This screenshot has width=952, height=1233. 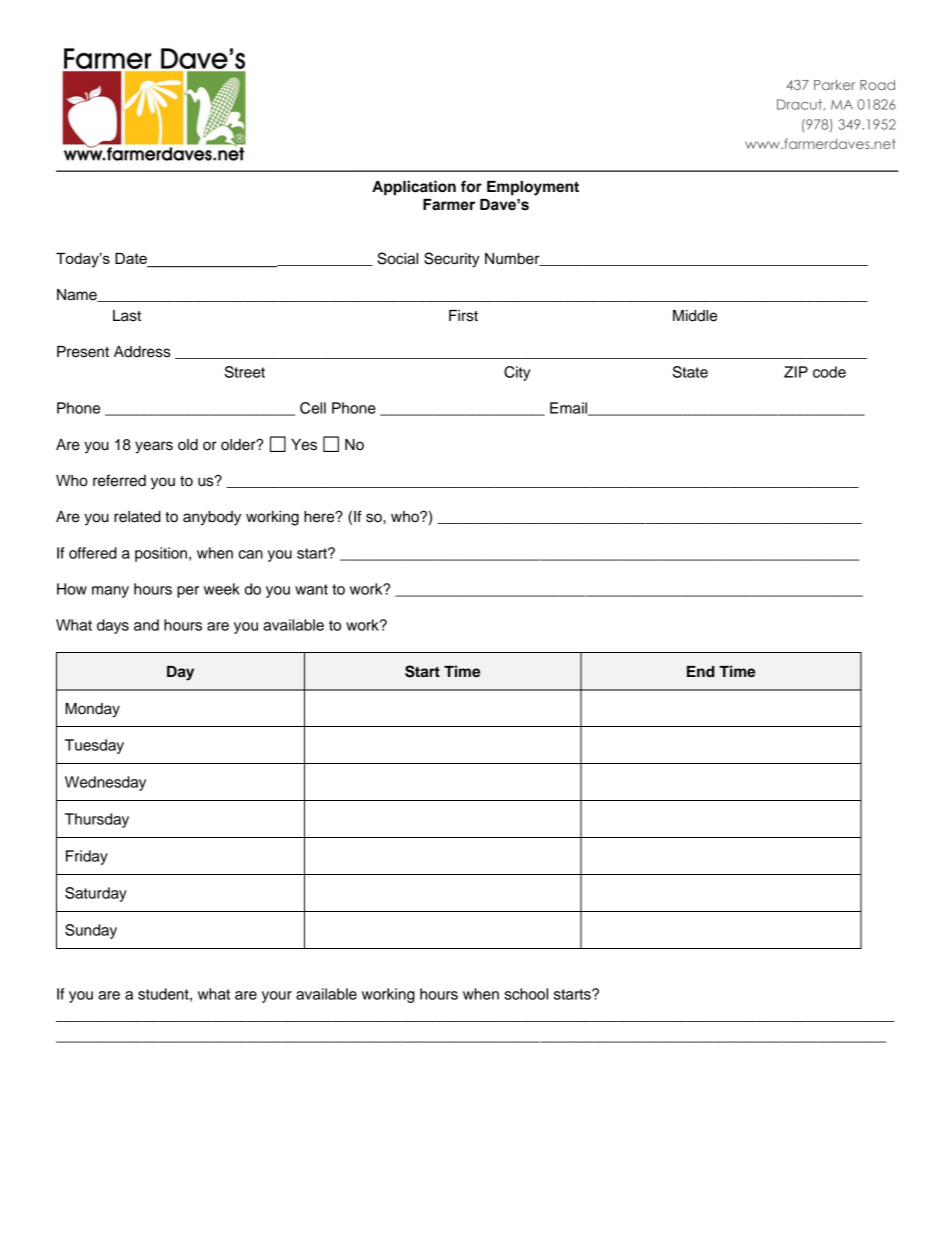 What do you see at coordinates (105, 783) in the screenshot?
I see `Wednesday` at bounding box center [105, 783].
